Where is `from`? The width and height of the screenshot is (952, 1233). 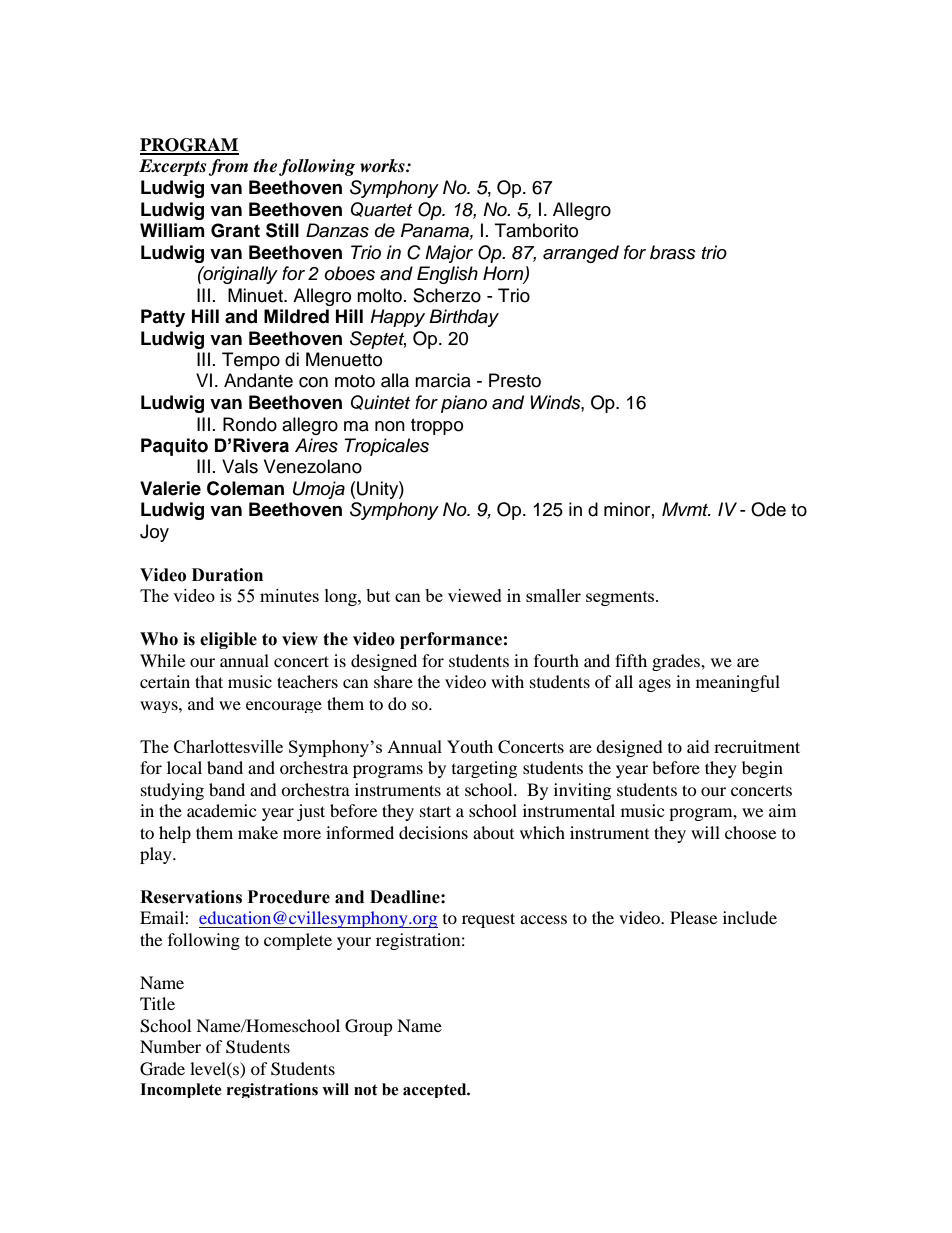 from is located at coordinates (228, 167).
